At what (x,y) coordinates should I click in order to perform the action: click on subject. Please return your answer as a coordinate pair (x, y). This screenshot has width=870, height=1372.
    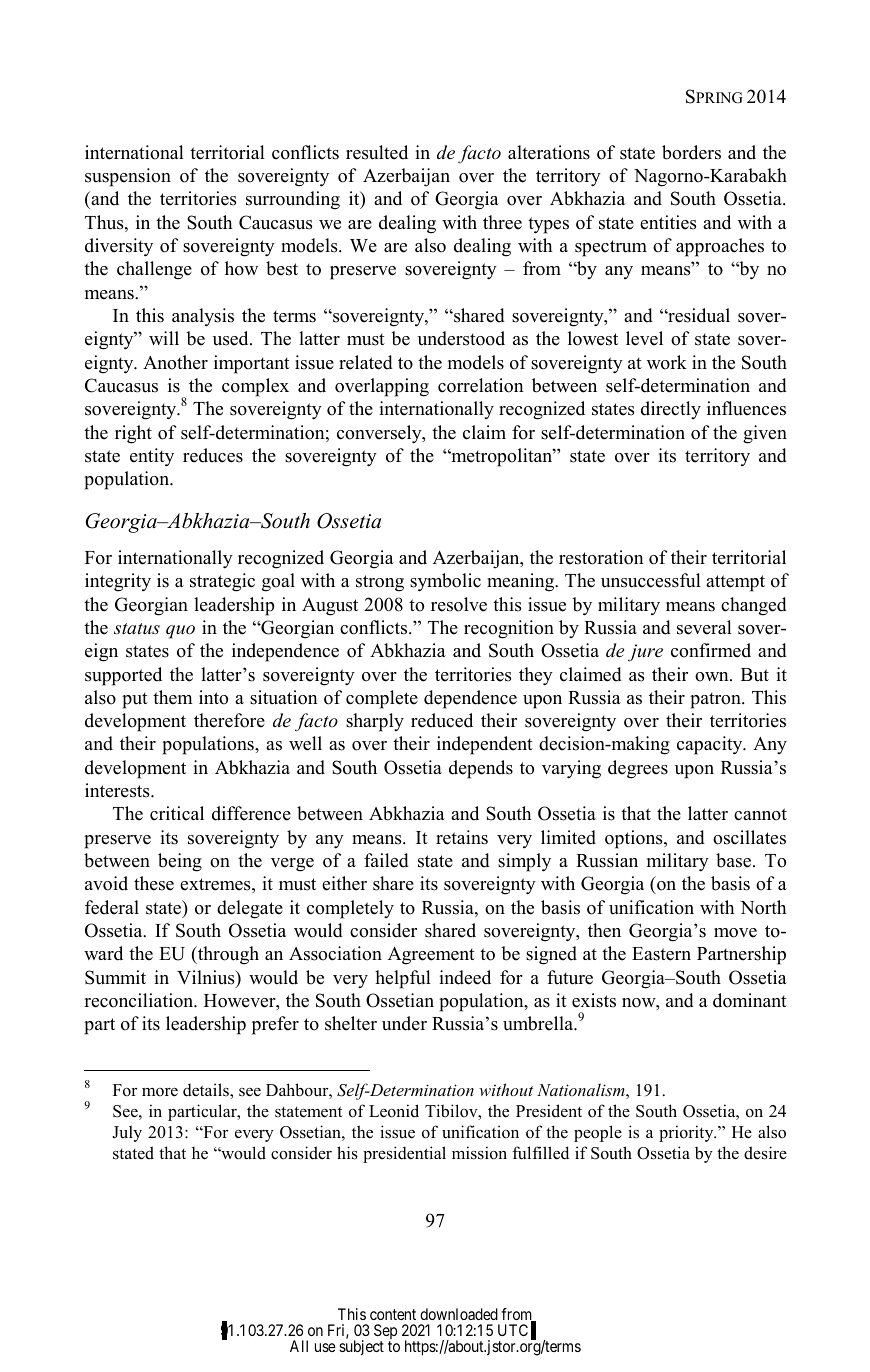
    Looking at the image, I should click on (361, 1347).
